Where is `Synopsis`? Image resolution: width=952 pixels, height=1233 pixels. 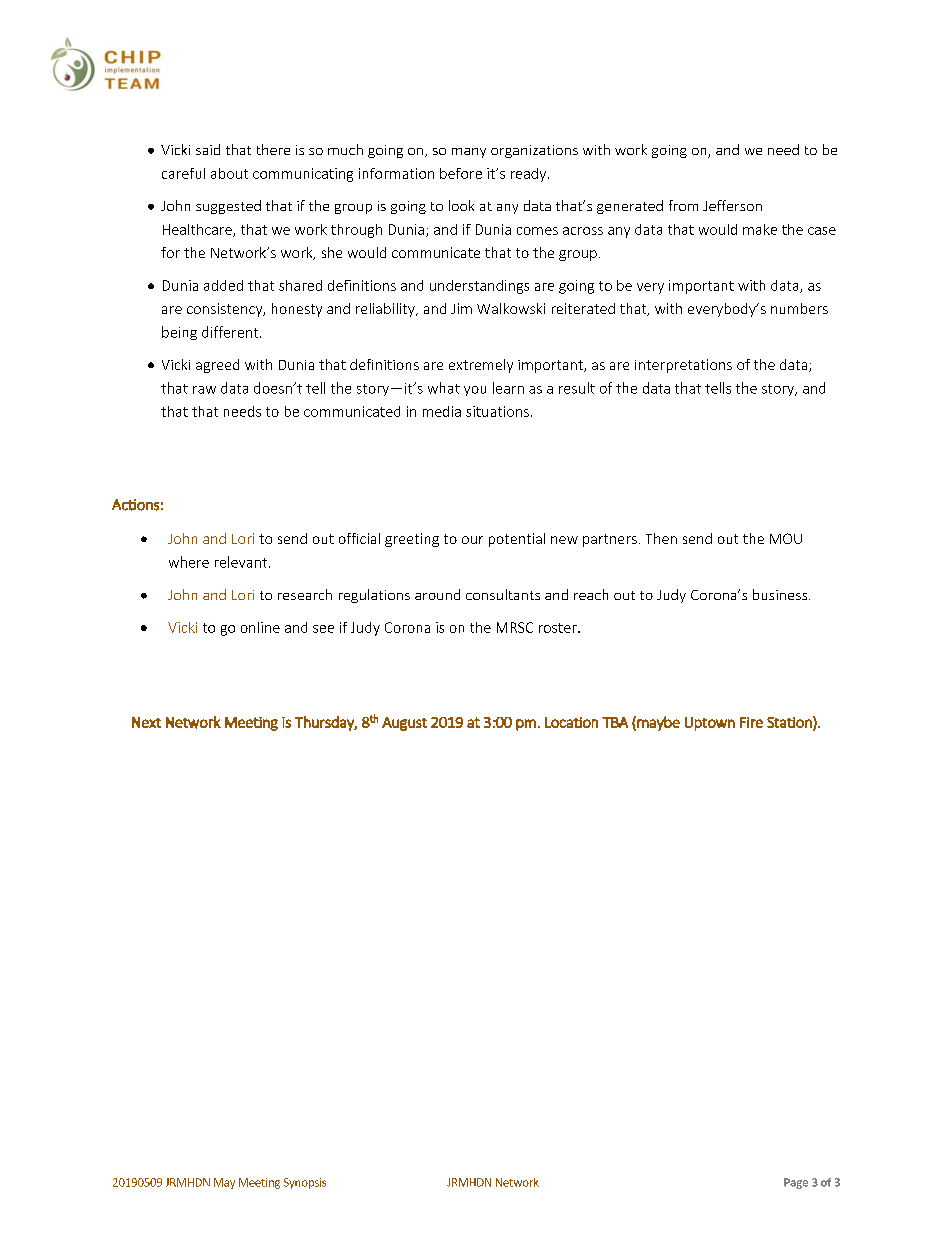
Synopsis is located at coordinates (305, 1183).
